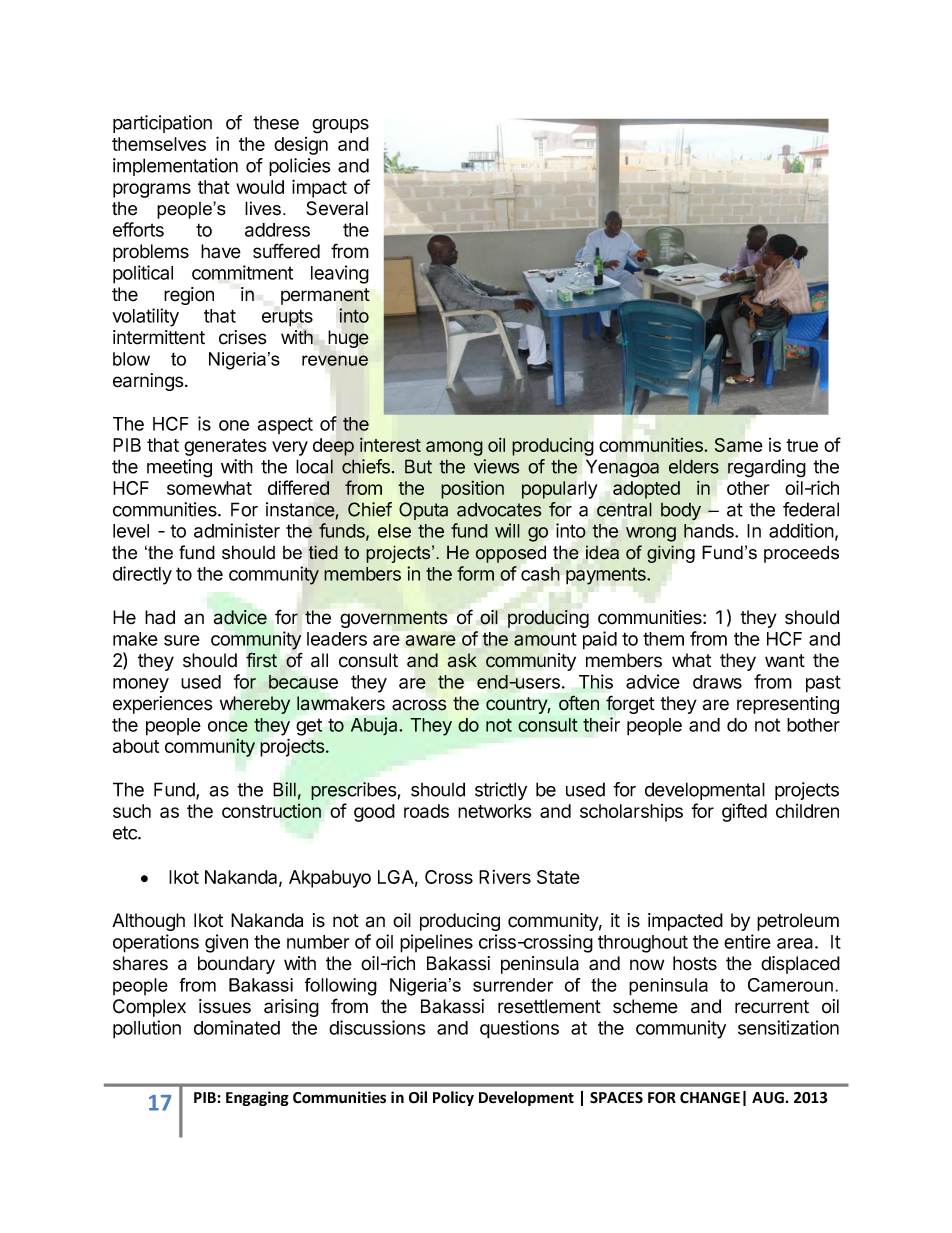  I want to click on AUG, so click(768, 1098).
